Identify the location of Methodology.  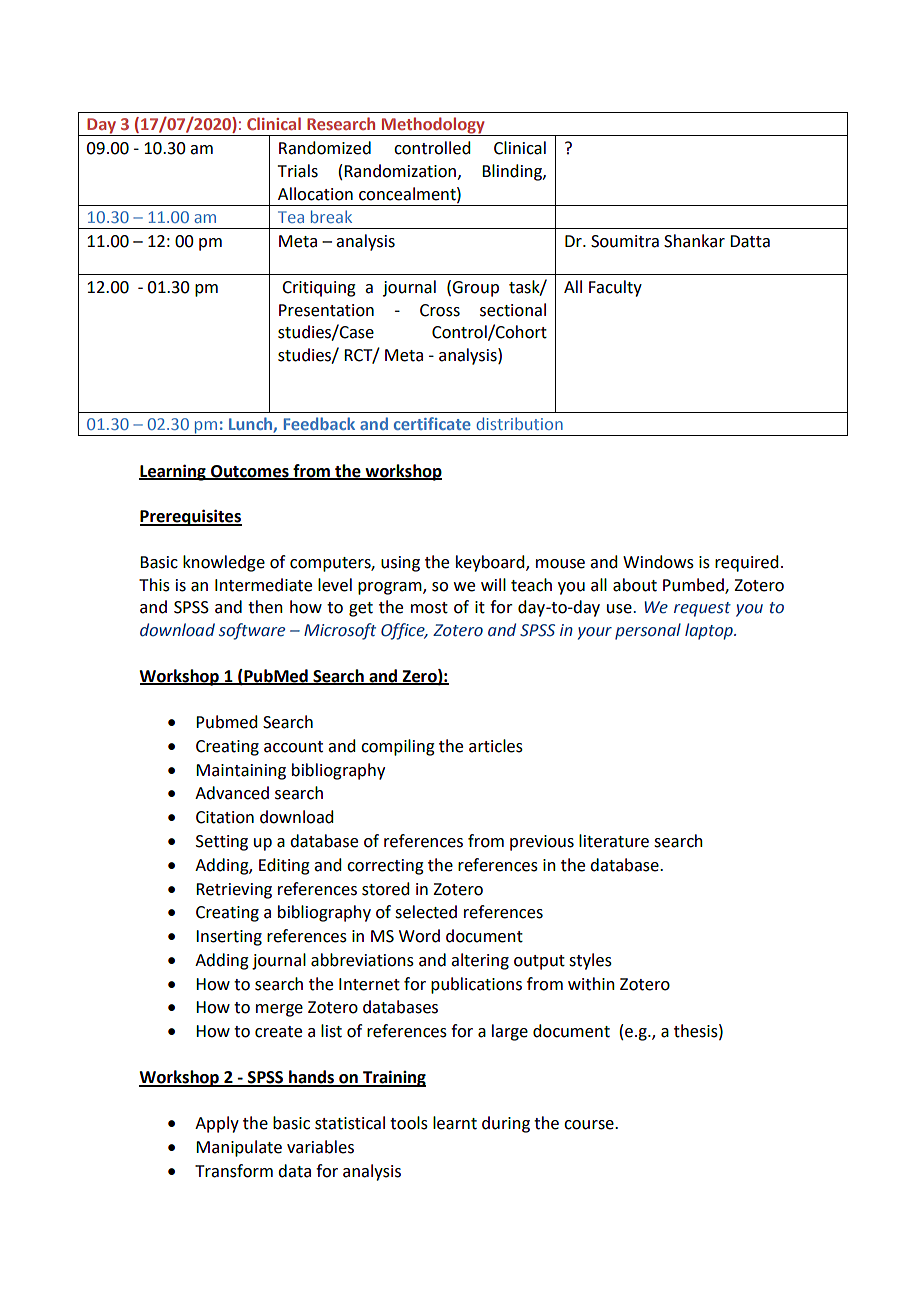
(433, 126).
